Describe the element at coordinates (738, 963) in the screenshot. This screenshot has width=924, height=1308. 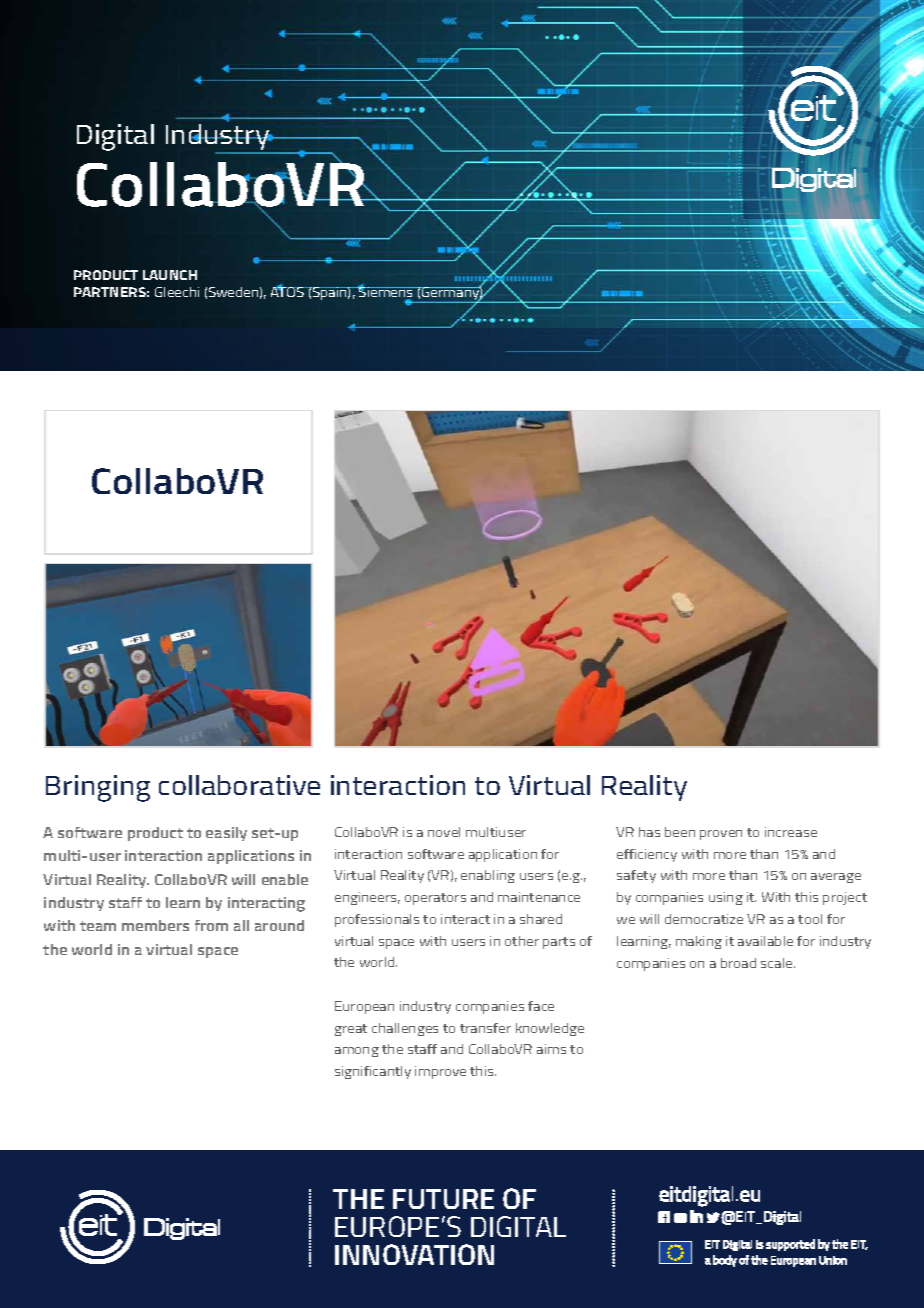
I see `broad` at that location.
